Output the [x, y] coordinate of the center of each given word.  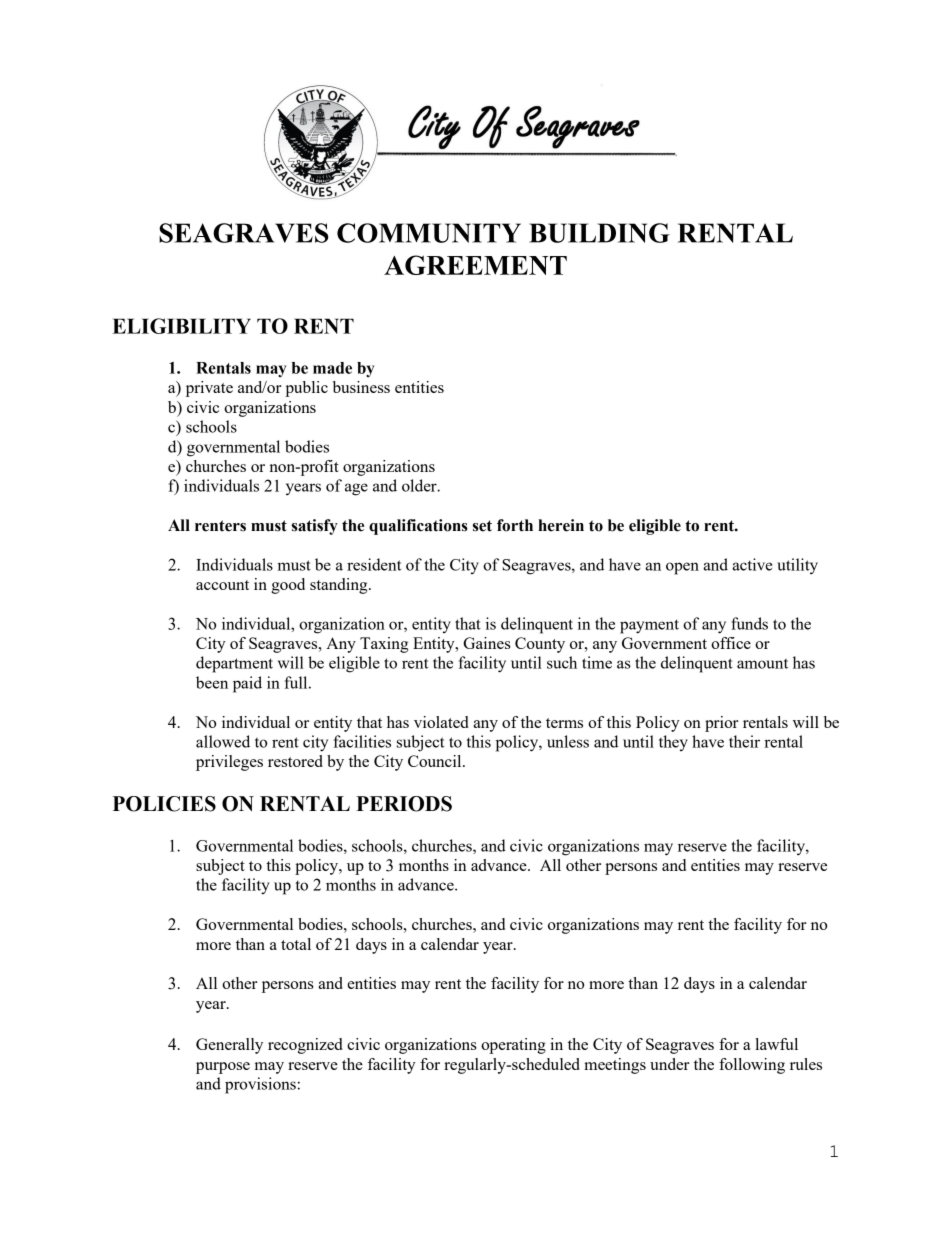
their [744, 741]
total [296, 944]
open [682, 568]
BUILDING [599, 233]
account [222, 585]
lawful [777, 1044]
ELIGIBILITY [181, 326]
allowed [223, 741]
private [209, 389]
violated [441, 722]
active [752, 564]
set [482, 526]
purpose [223, 1068]
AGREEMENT [475, 265]
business [361, 387]
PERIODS [404, 804]
